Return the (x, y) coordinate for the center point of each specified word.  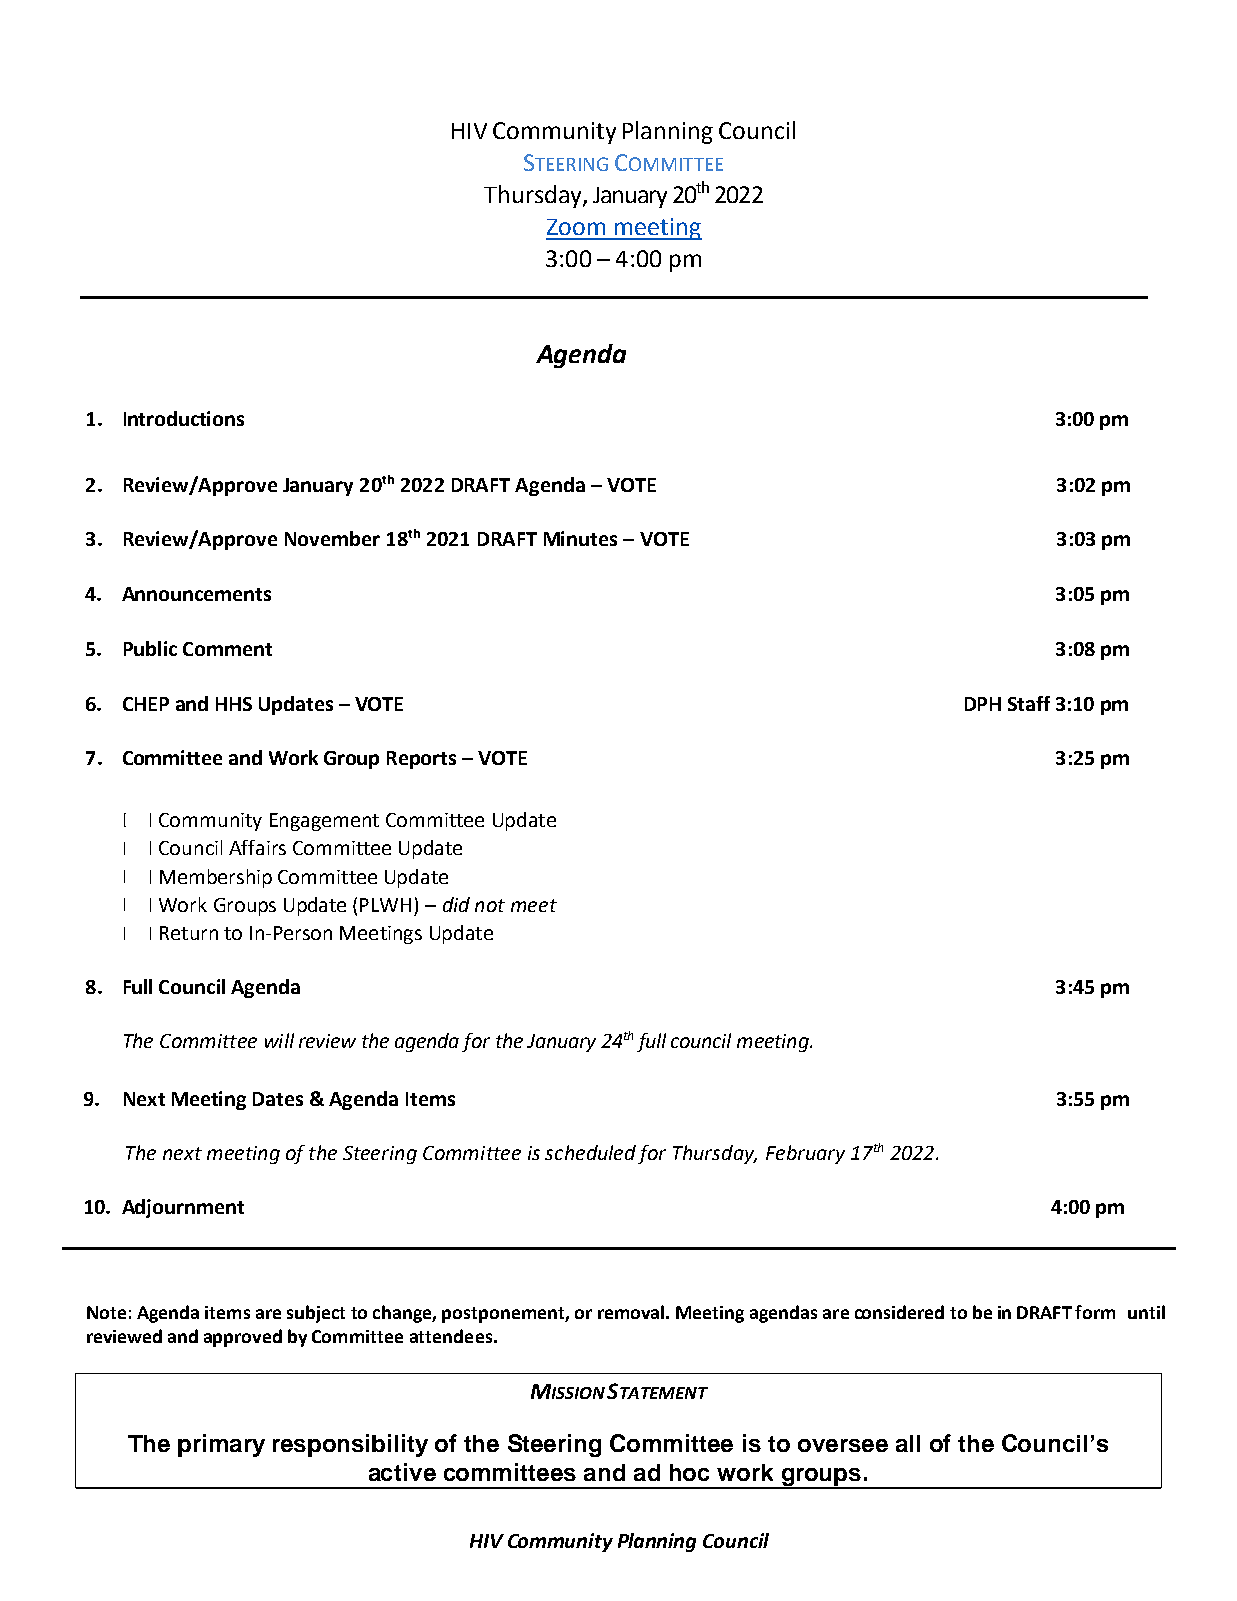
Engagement (324, 822)
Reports (421, 760)
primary (221, 1445)
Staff (1029, 703)
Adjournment (183, 1208)
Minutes (580, 538)
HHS (234, 704)
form (1095, 1312)
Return (189, 933)
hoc (689, 1472)
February (805, 1154)
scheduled (590, 1152)
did (456, 904)
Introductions (184, 418)
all (908, 1443)
